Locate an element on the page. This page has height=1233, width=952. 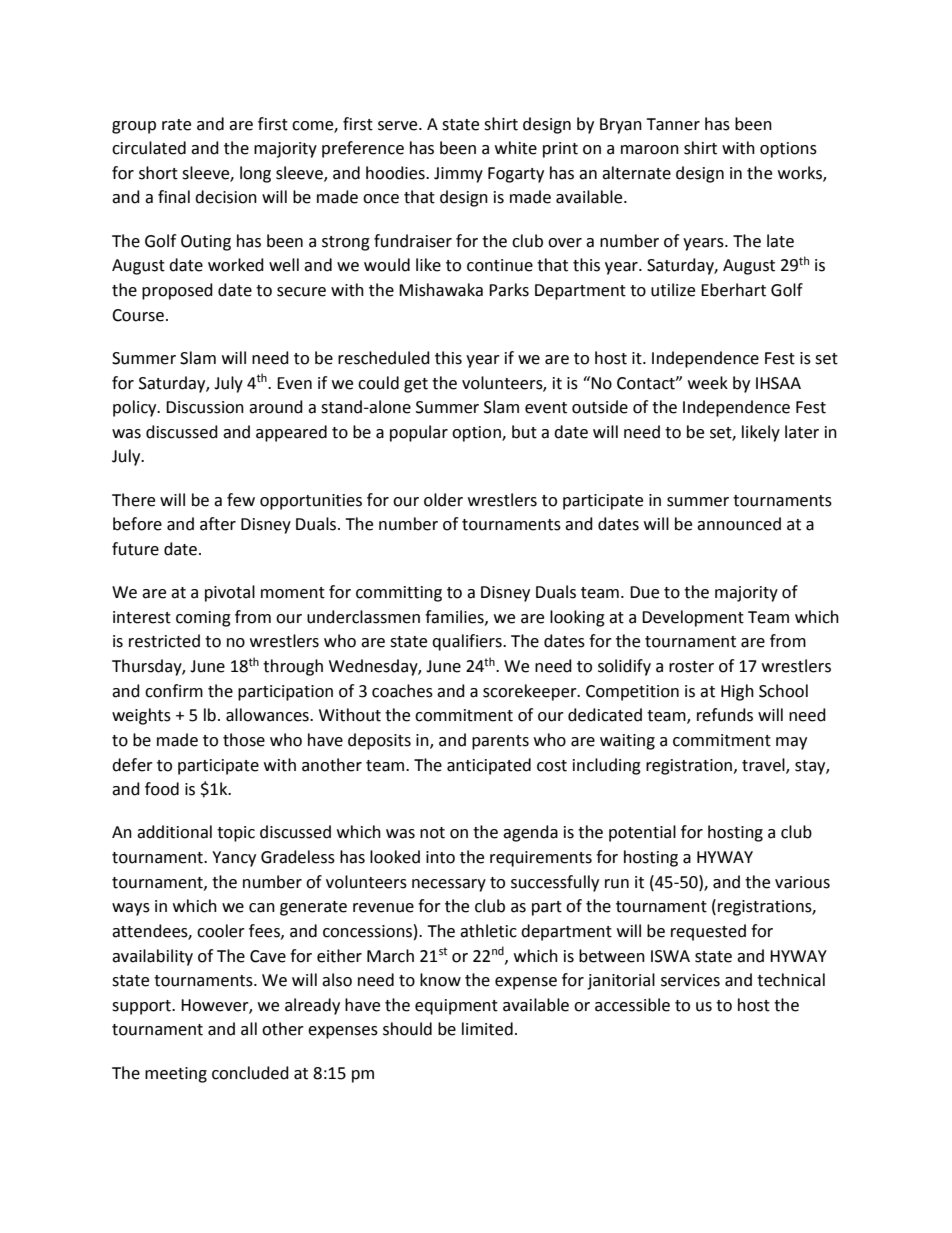
pivotal is located at coordinates (230, 593).
